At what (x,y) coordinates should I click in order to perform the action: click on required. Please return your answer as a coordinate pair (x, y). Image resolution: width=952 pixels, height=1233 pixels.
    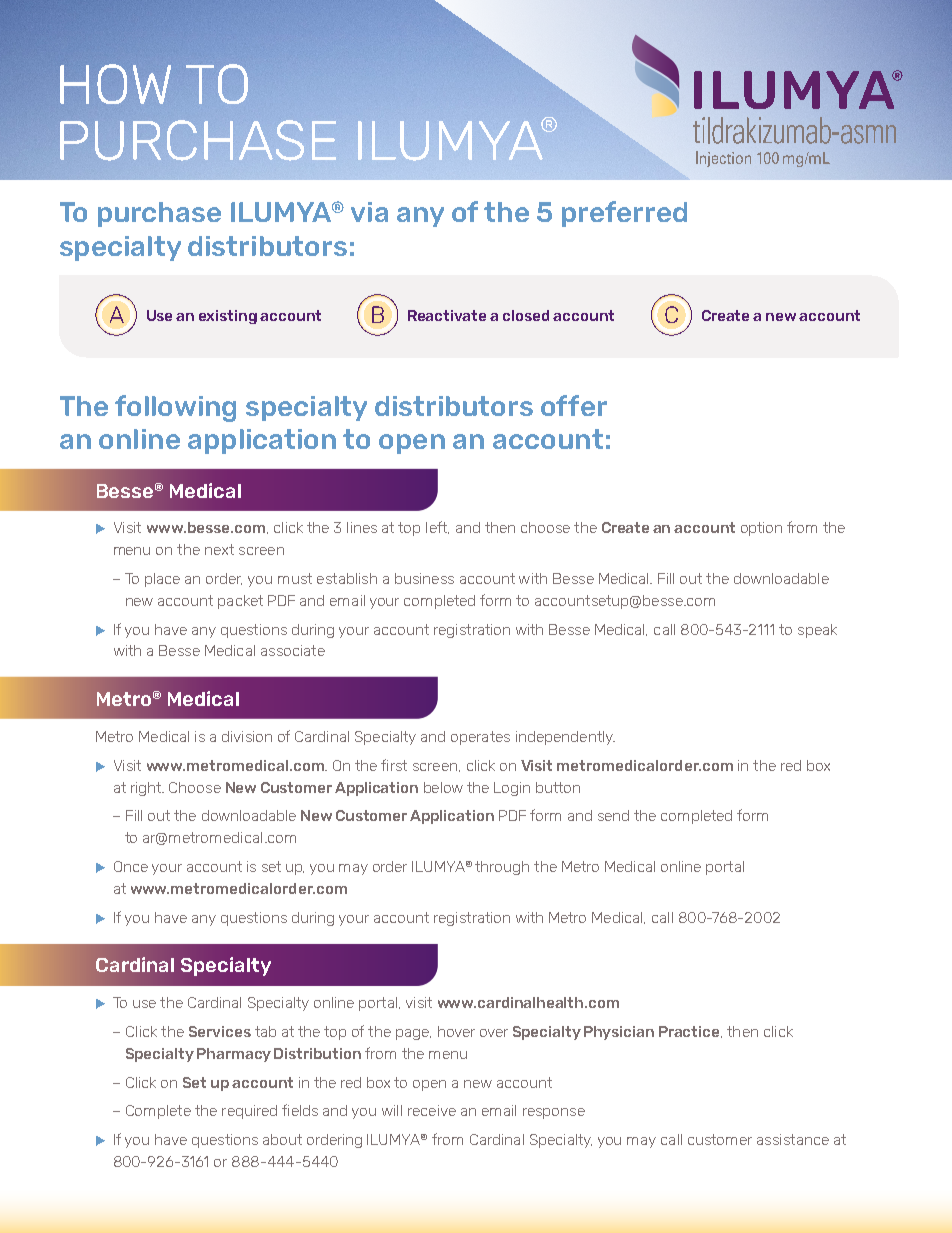
    Looking at the image, I should click on (249, 1112).
